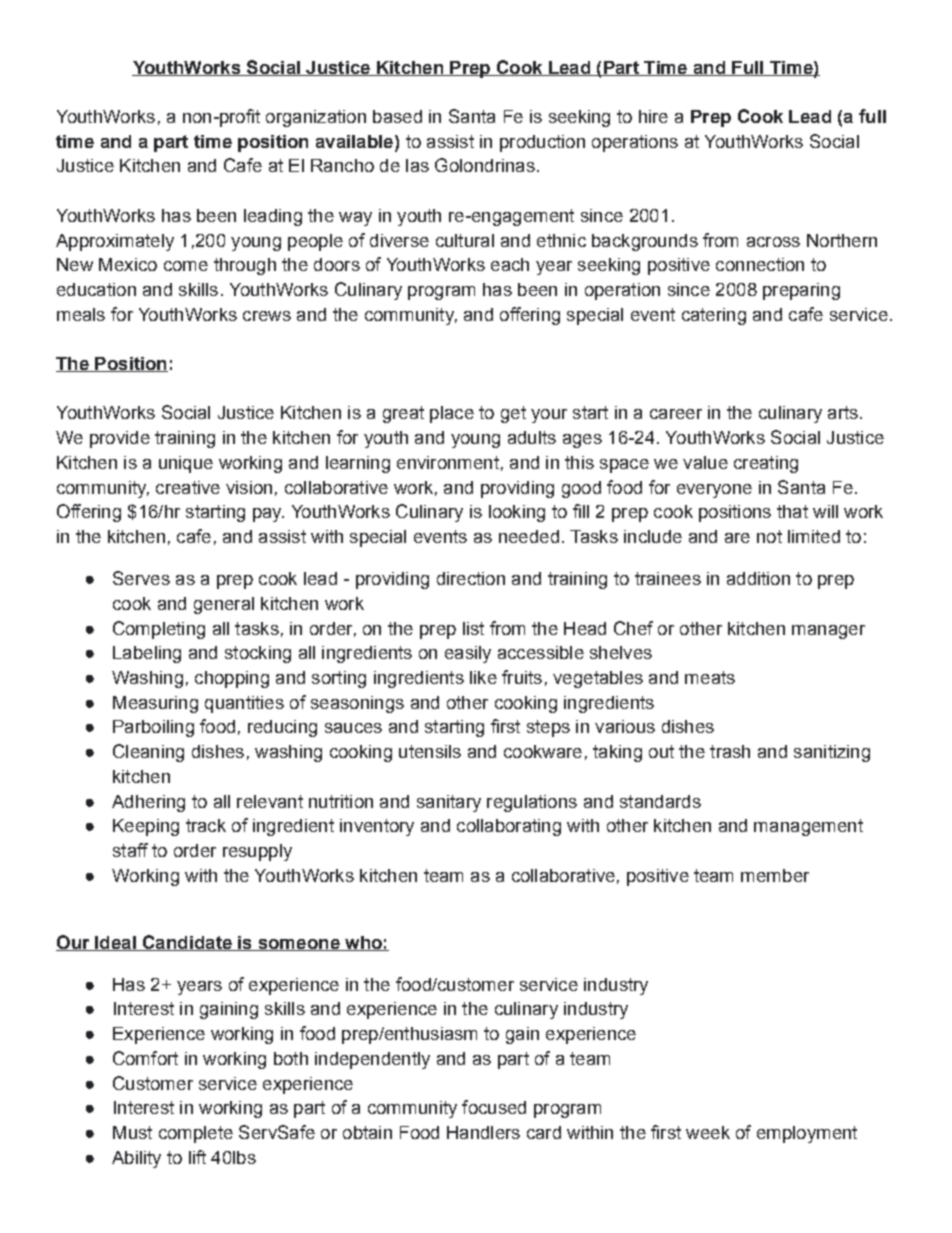 The width and height of the document is (952, 1233). What do you see at coordinates (186, 464) in the document?
I see `unique` at bounding box center [186, 464].
